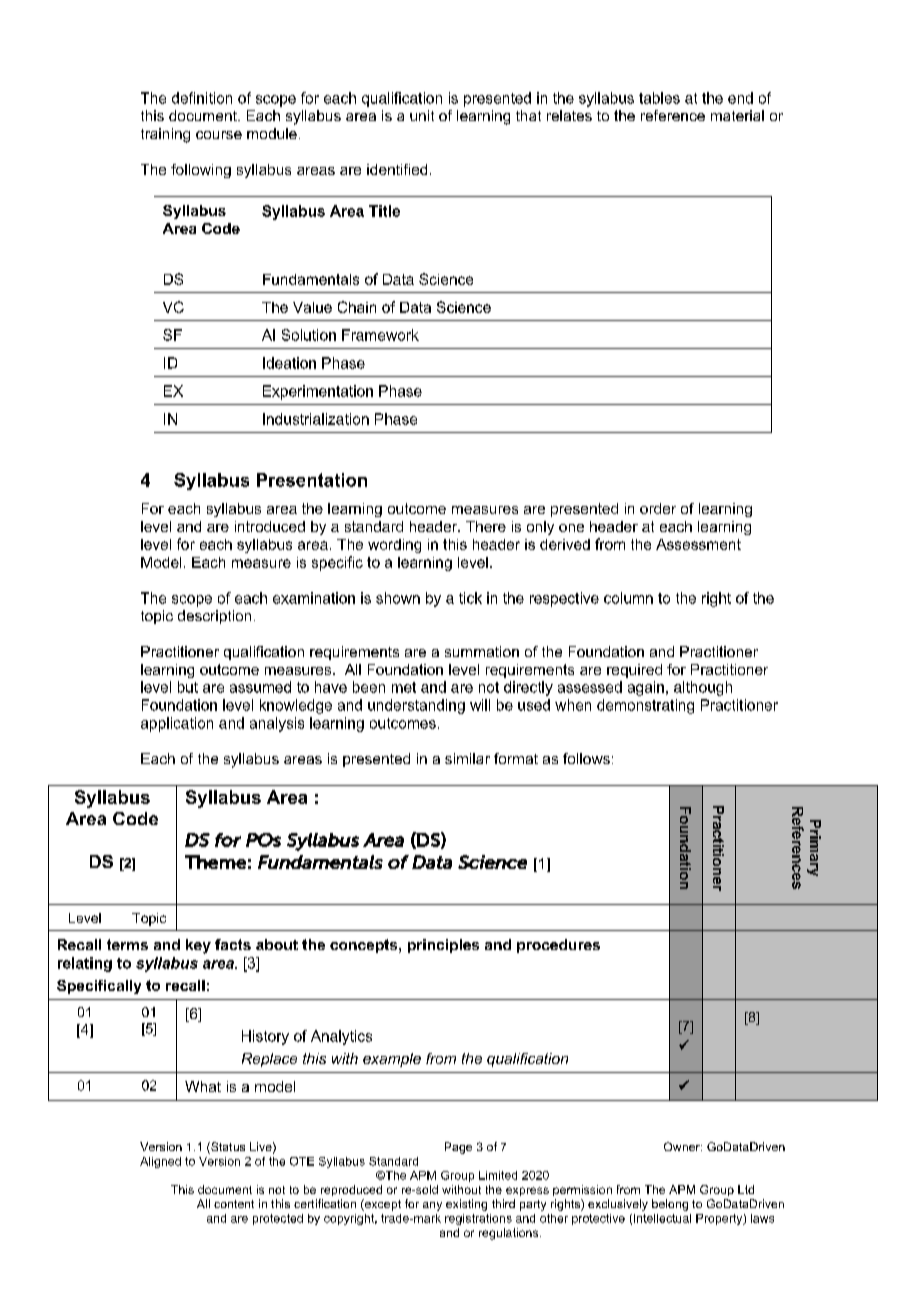 The width and height of the screenshot is (924, 1308). Describe the element at coordinates (160, 1162) in the screenshot. I see `Aligned` at that location.
